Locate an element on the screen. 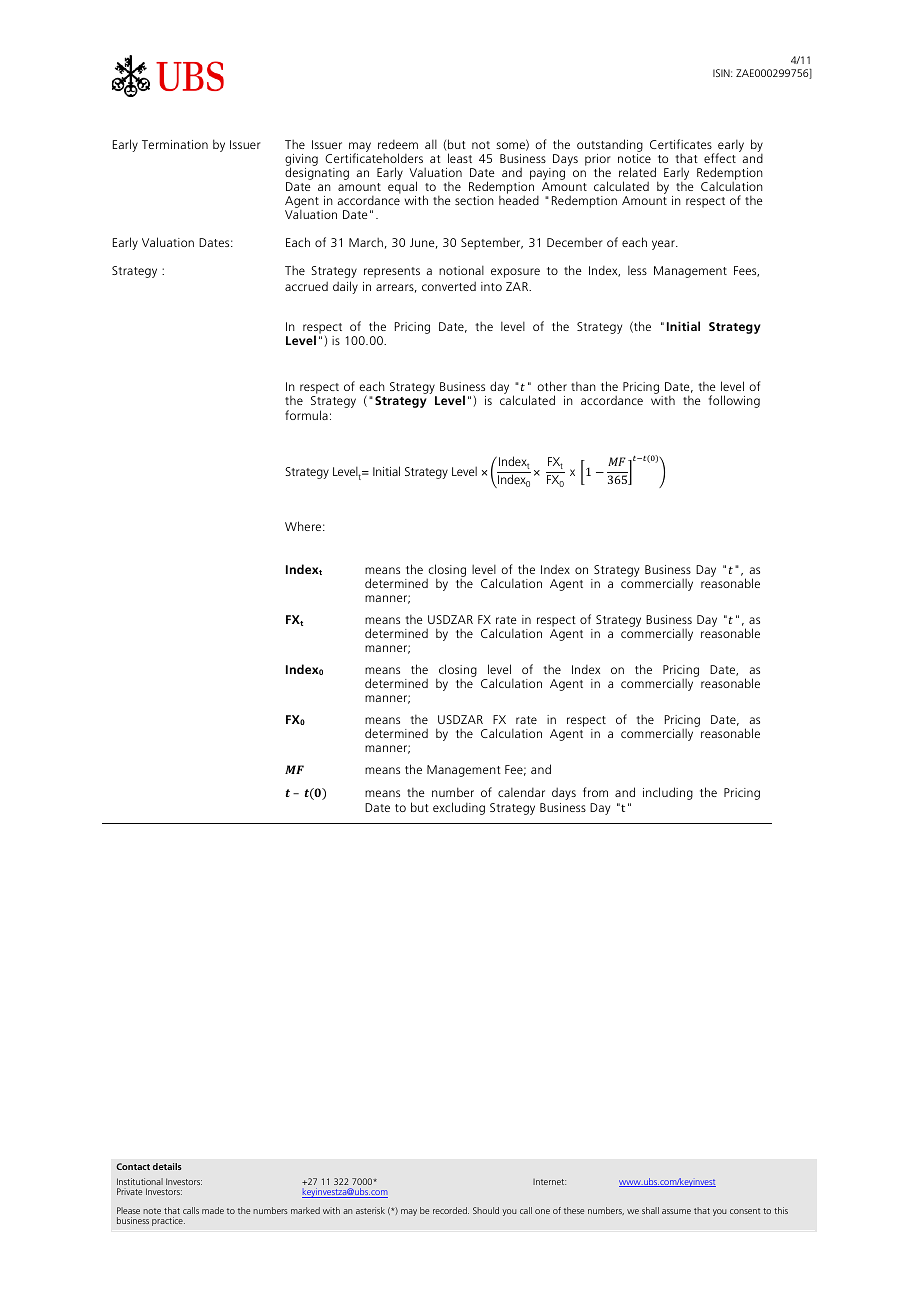 Image resolution: width=924 pixels, height=1308 pixels. including is located at coordinates (668, 793).
